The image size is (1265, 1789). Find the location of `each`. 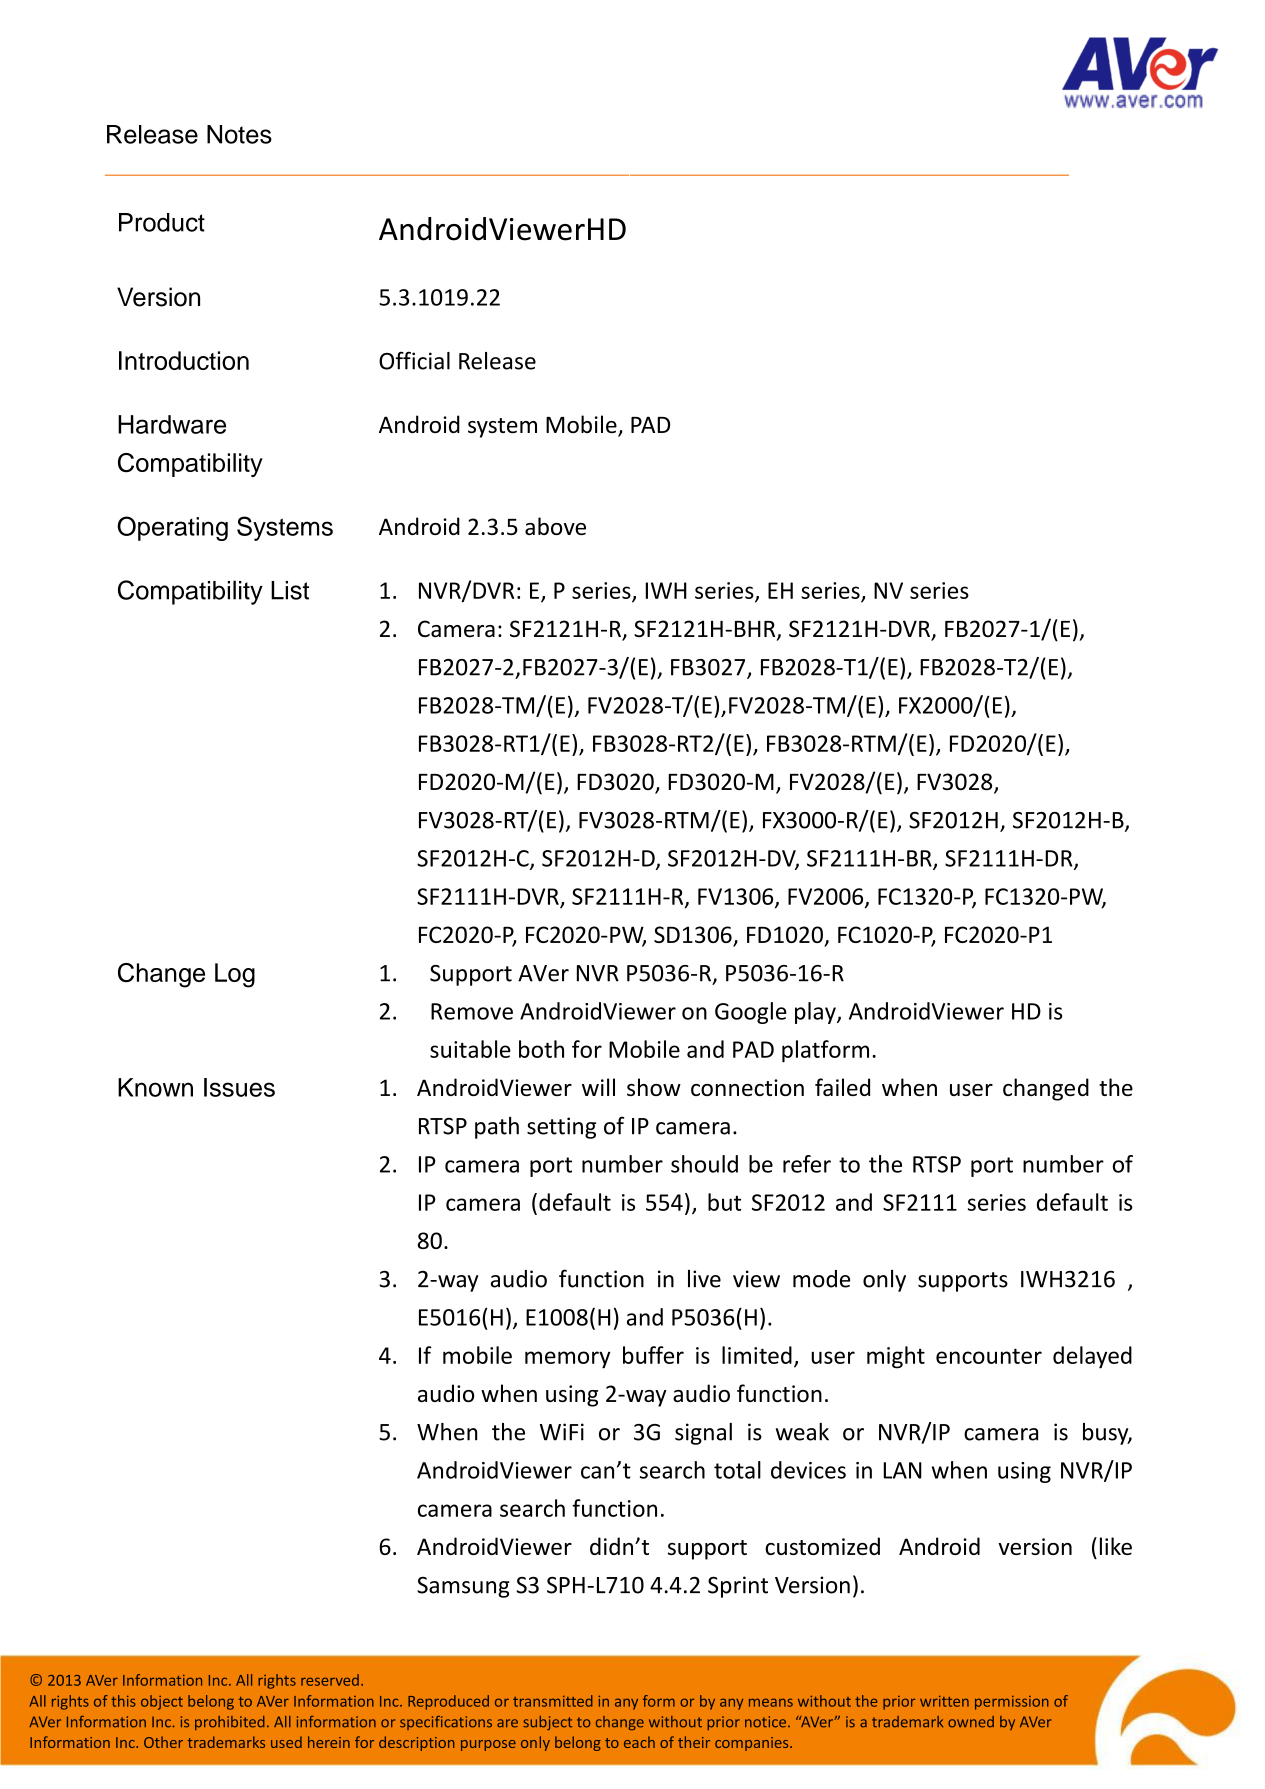

each is located at coordinates (639, 1742).
